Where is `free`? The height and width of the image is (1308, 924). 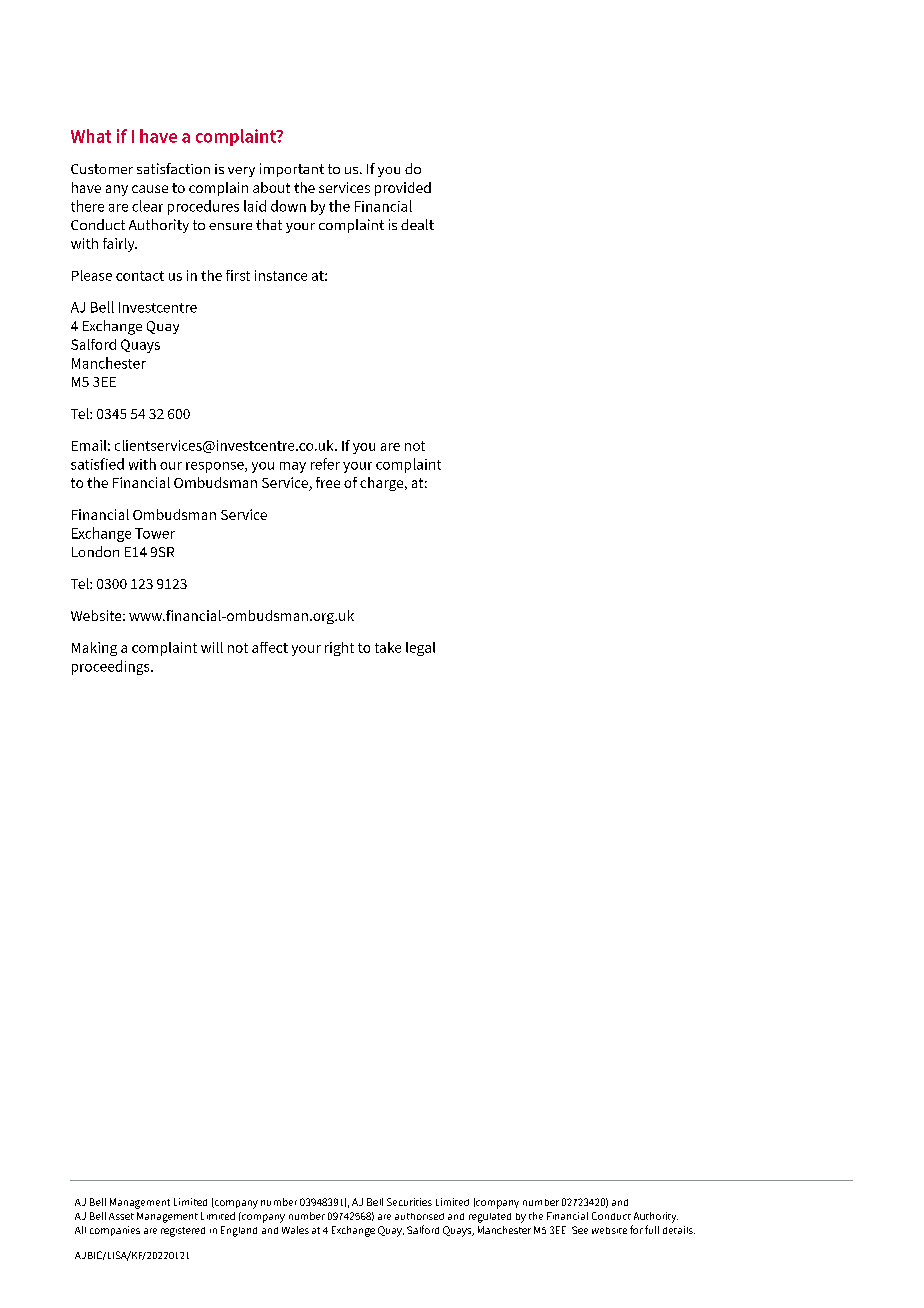 free is located at coordinates (328, 482).
